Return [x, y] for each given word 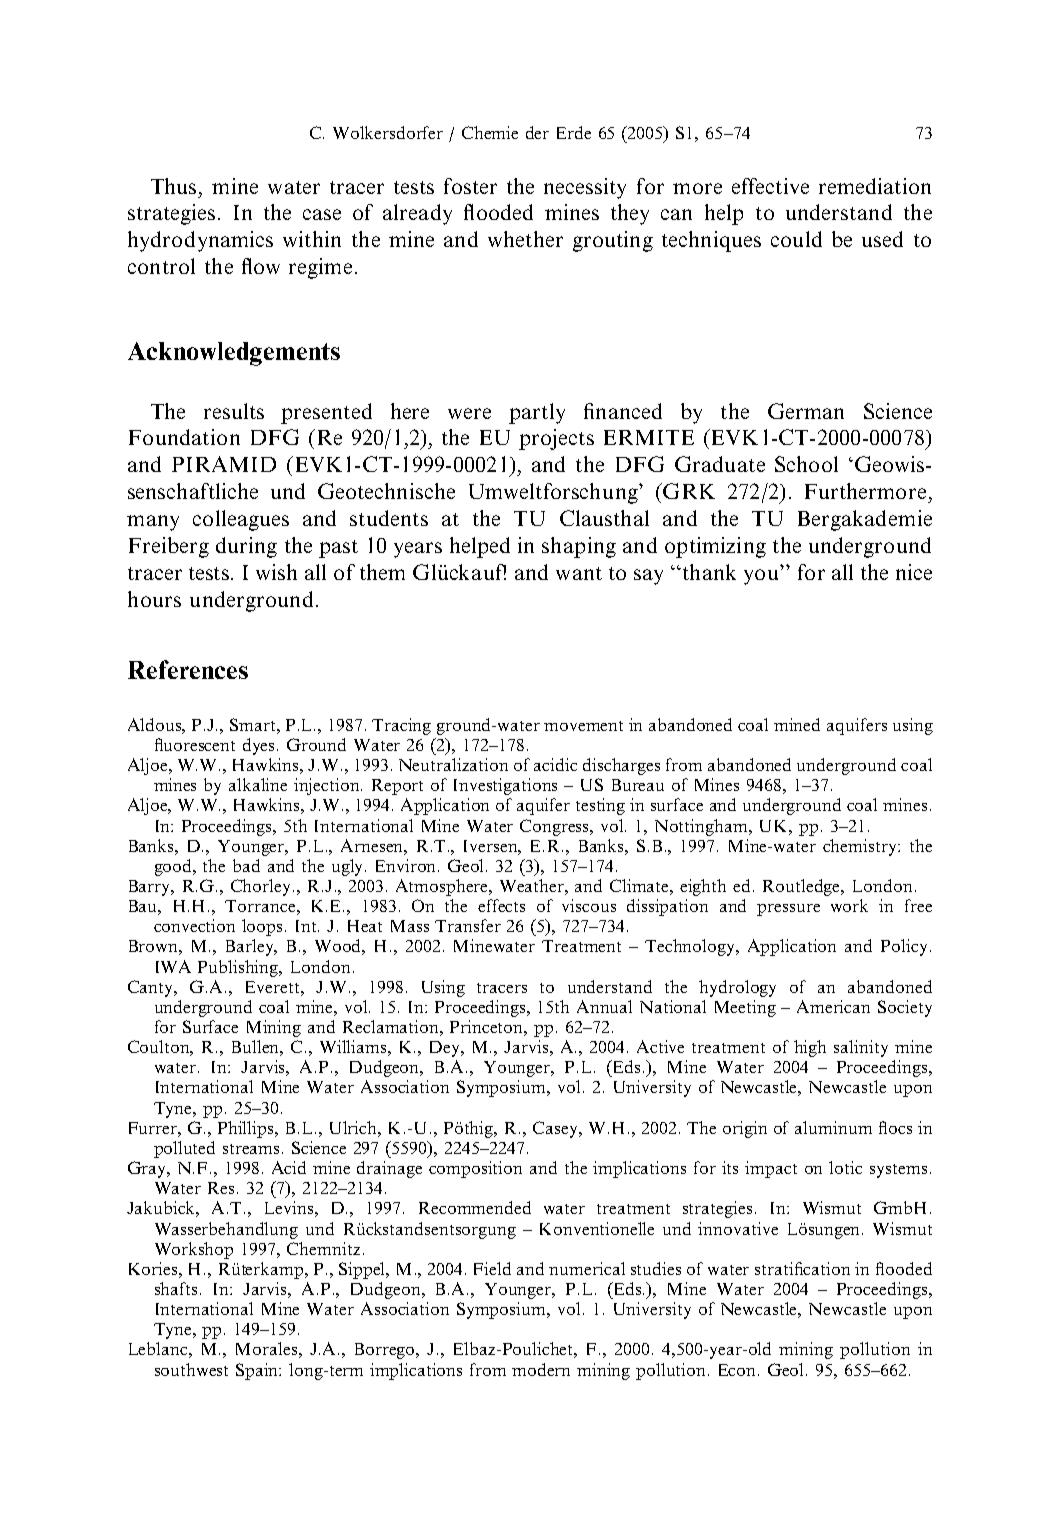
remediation [875, 186]
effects [501, 905]
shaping [579, 547]
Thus [175, 186]
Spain [258, 1371]
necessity [585, 188]
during [246, 547]
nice [914, 572]
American [833, 1006]
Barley [251, 947]
